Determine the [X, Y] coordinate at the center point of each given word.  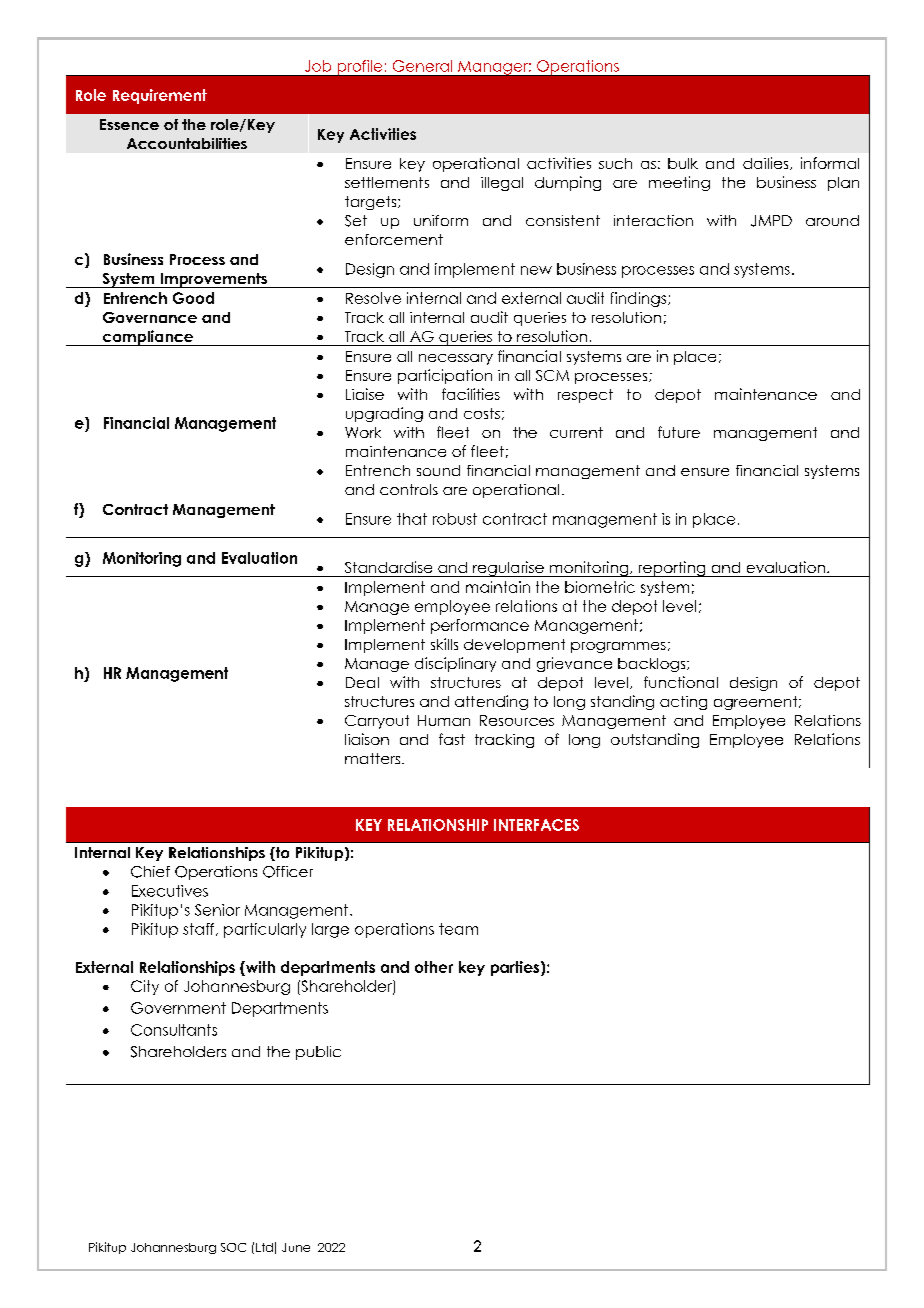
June [296, 1247]
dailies [767, 163]
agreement [757, 703]
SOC [233, 1247]
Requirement [160, 96]
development [514, 646]
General [422, 66]
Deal [362, 682]
